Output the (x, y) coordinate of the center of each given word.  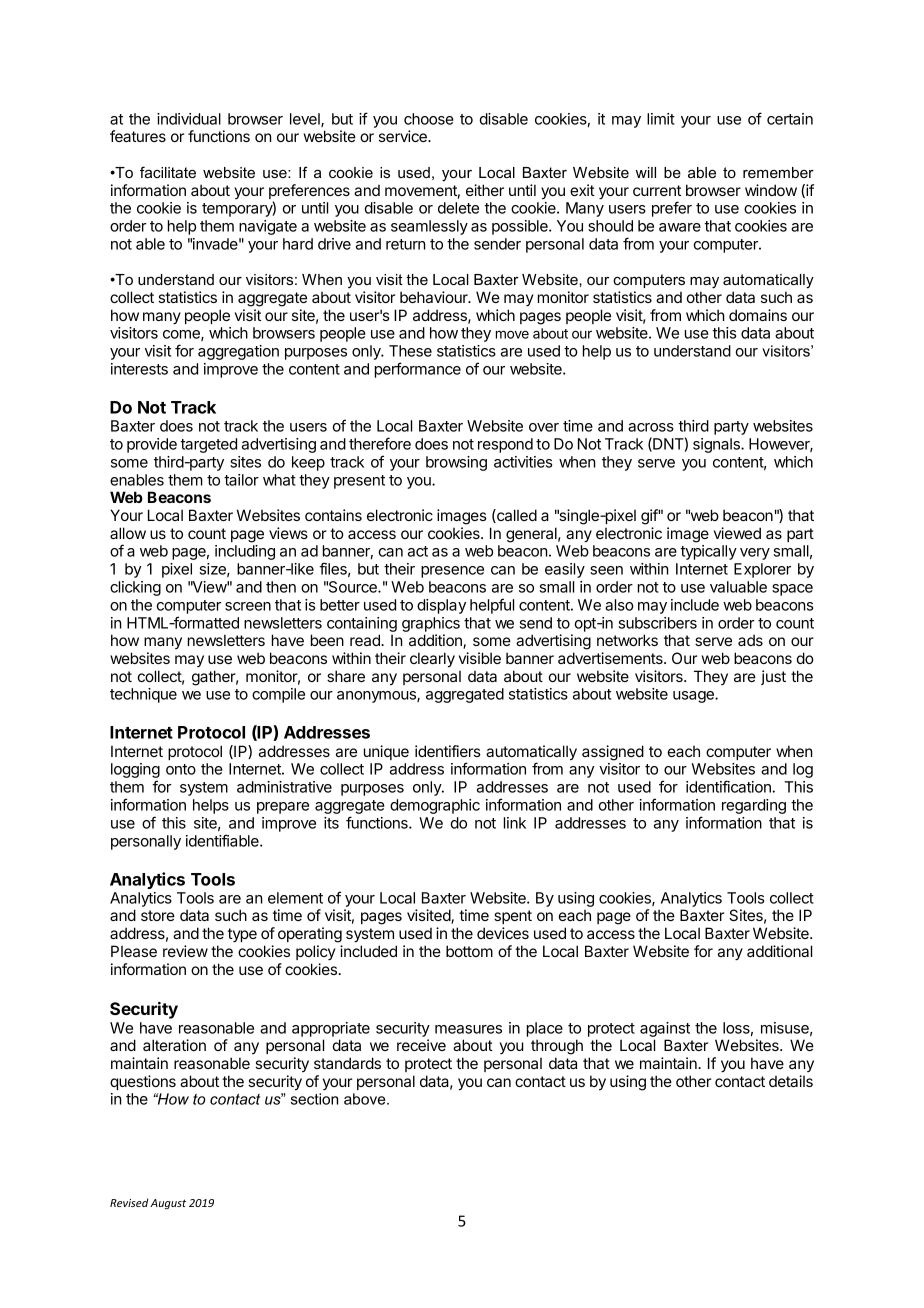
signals (717, 445)
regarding (754, 806)
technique (143, 695)
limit (661, 119)
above (366, 1099)
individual (189, 119)
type (242, 935)
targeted (208, 445)
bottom (469, 951)
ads (750, 640)
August (168, 1204)
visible (480, 658)
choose (429, 119)
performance (418, 370)
